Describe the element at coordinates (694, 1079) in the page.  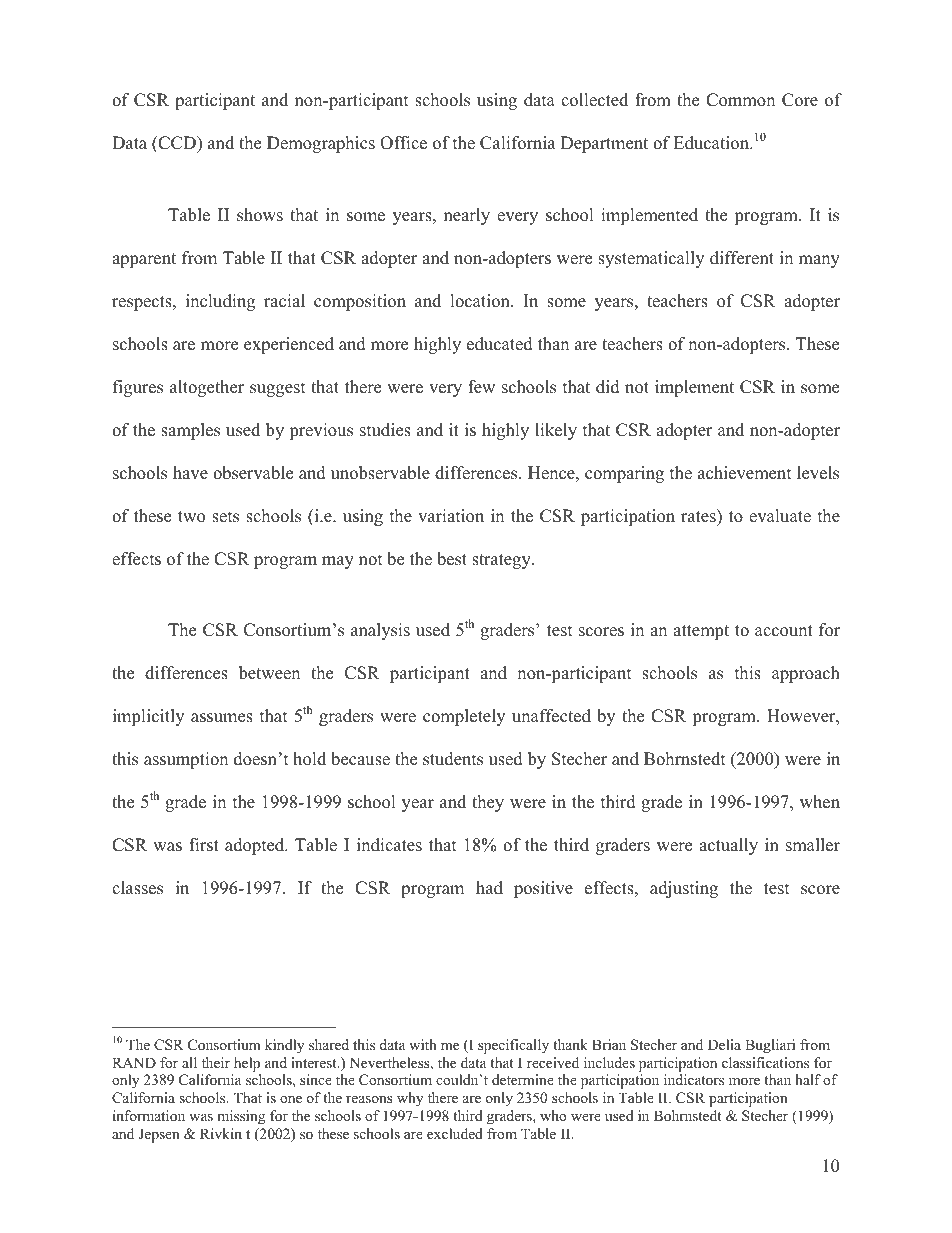
I see `indicators` at that location.
